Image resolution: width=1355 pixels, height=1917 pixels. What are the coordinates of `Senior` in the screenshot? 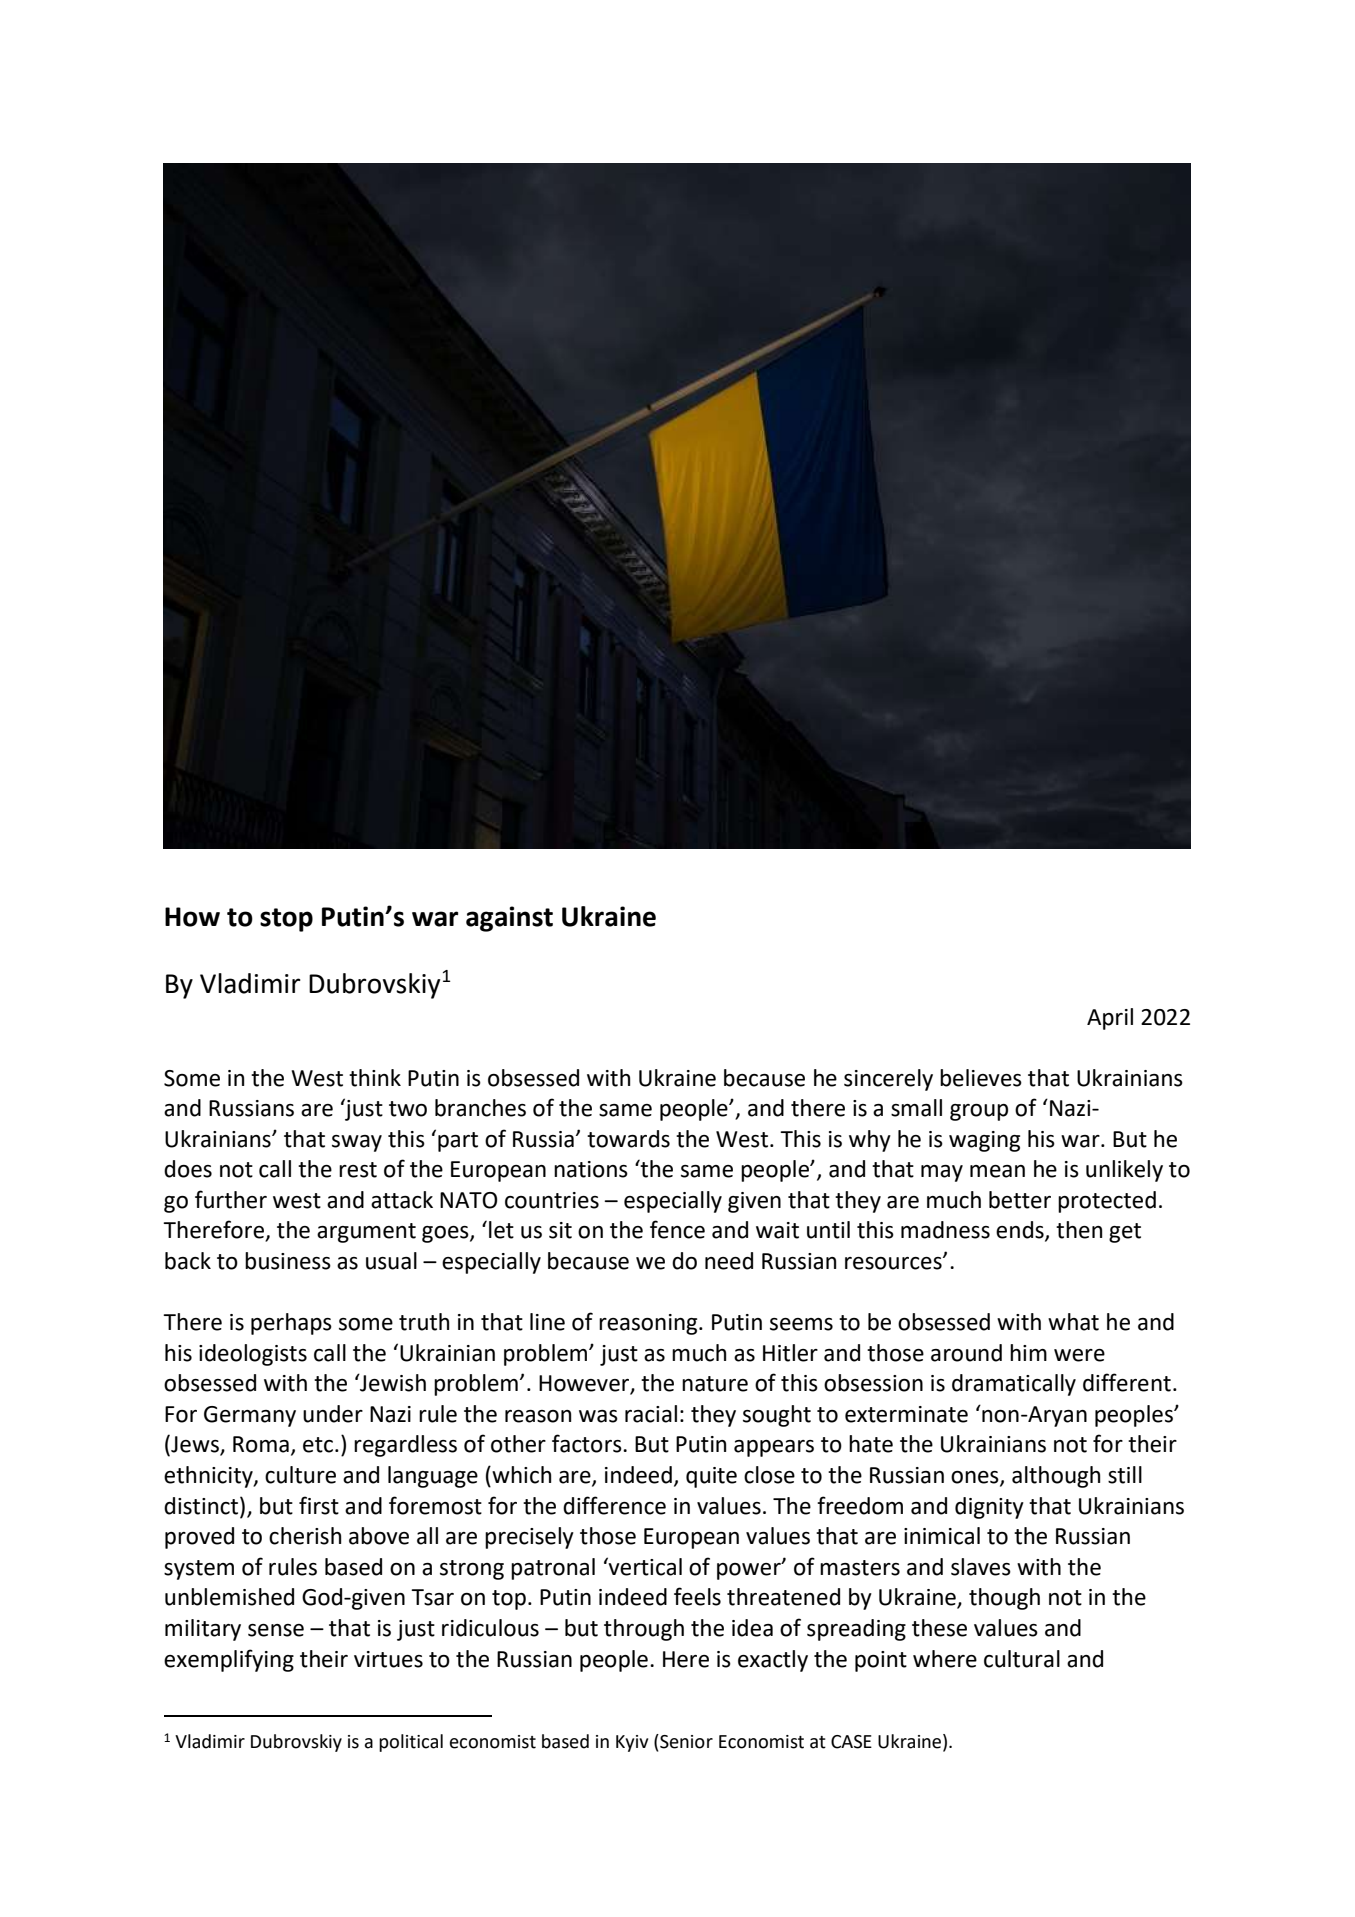 It's located at (685, 1741).
